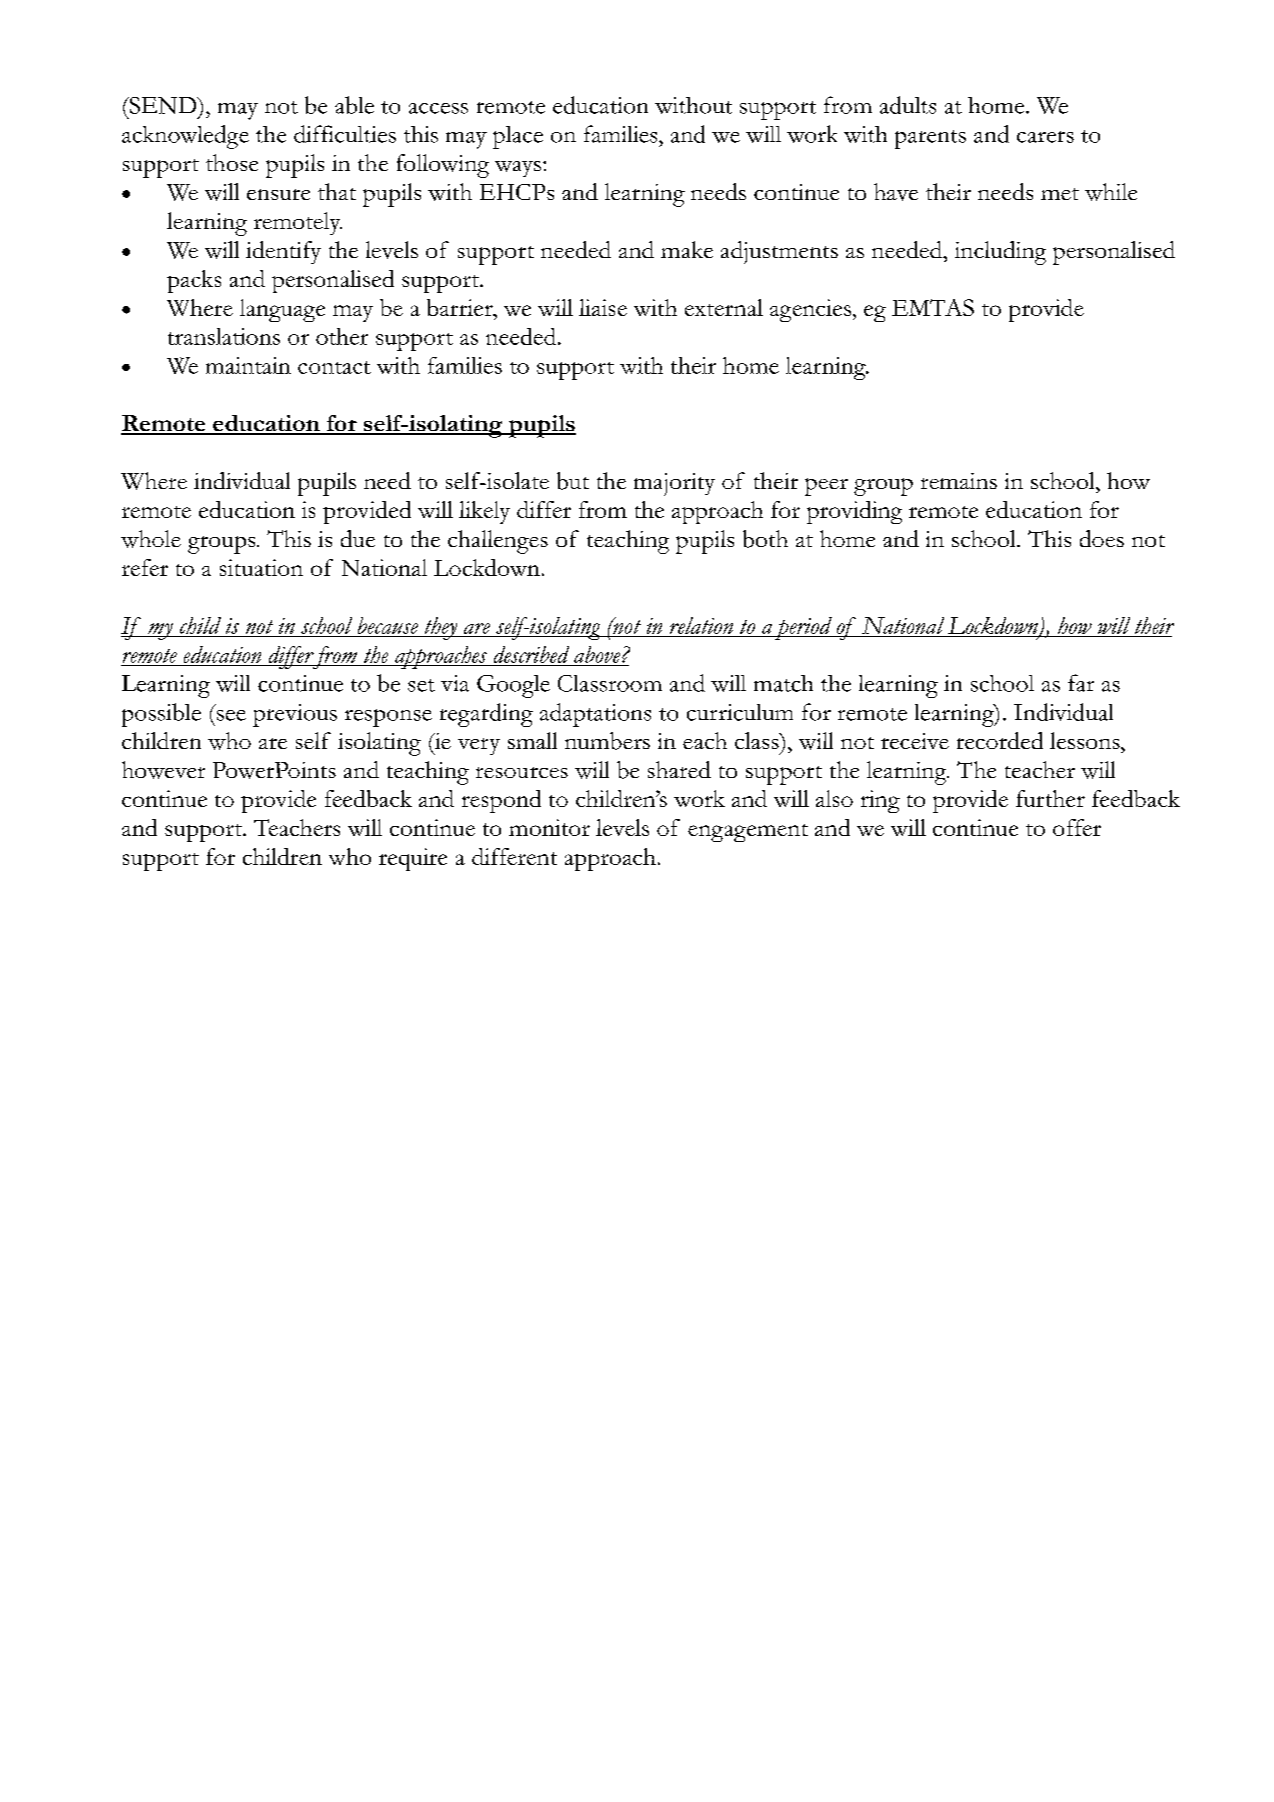 This screenshot has width=1274, height=1802. What do you see at coordinates (518, 137) in the screenshot?
I see `place` at bounding box center [518, 137].
